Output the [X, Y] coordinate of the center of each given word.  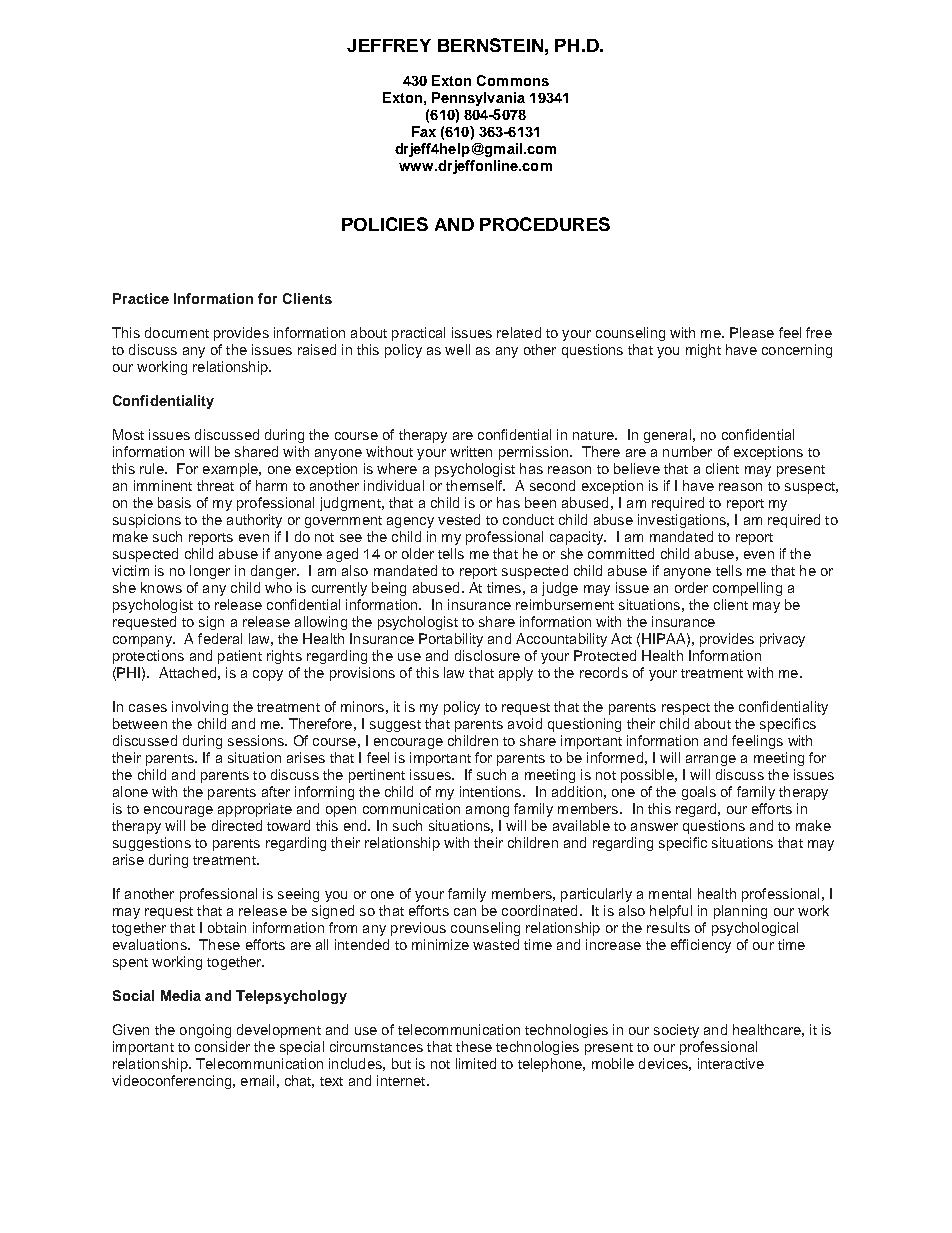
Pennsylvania [478, 99]
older [418, 553]
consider [222, 1046]
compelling [747, 589]
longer [210, 572]
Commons [513, 80]
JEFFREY [389, 45]
